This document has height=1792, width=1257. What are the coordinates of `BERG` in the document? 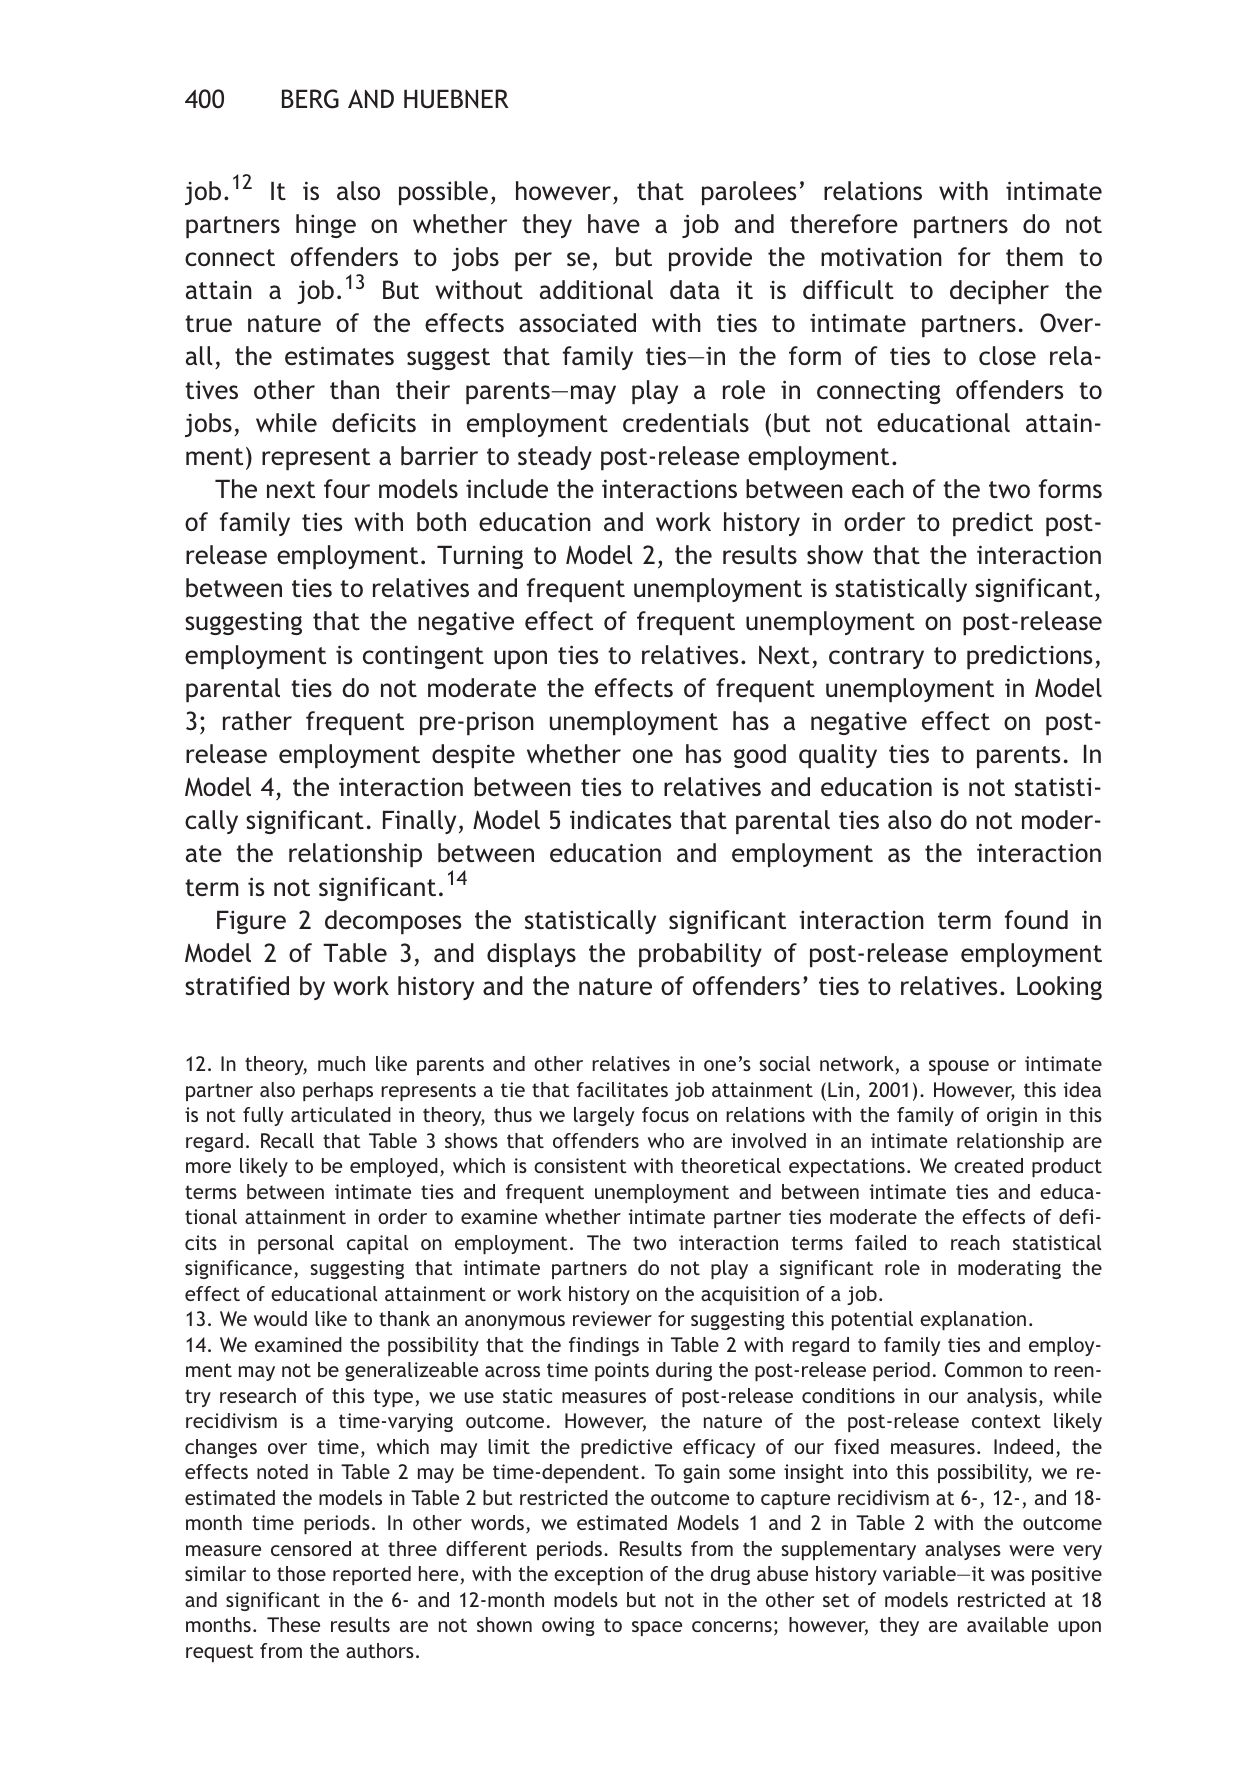 It's located at (310, 99).
